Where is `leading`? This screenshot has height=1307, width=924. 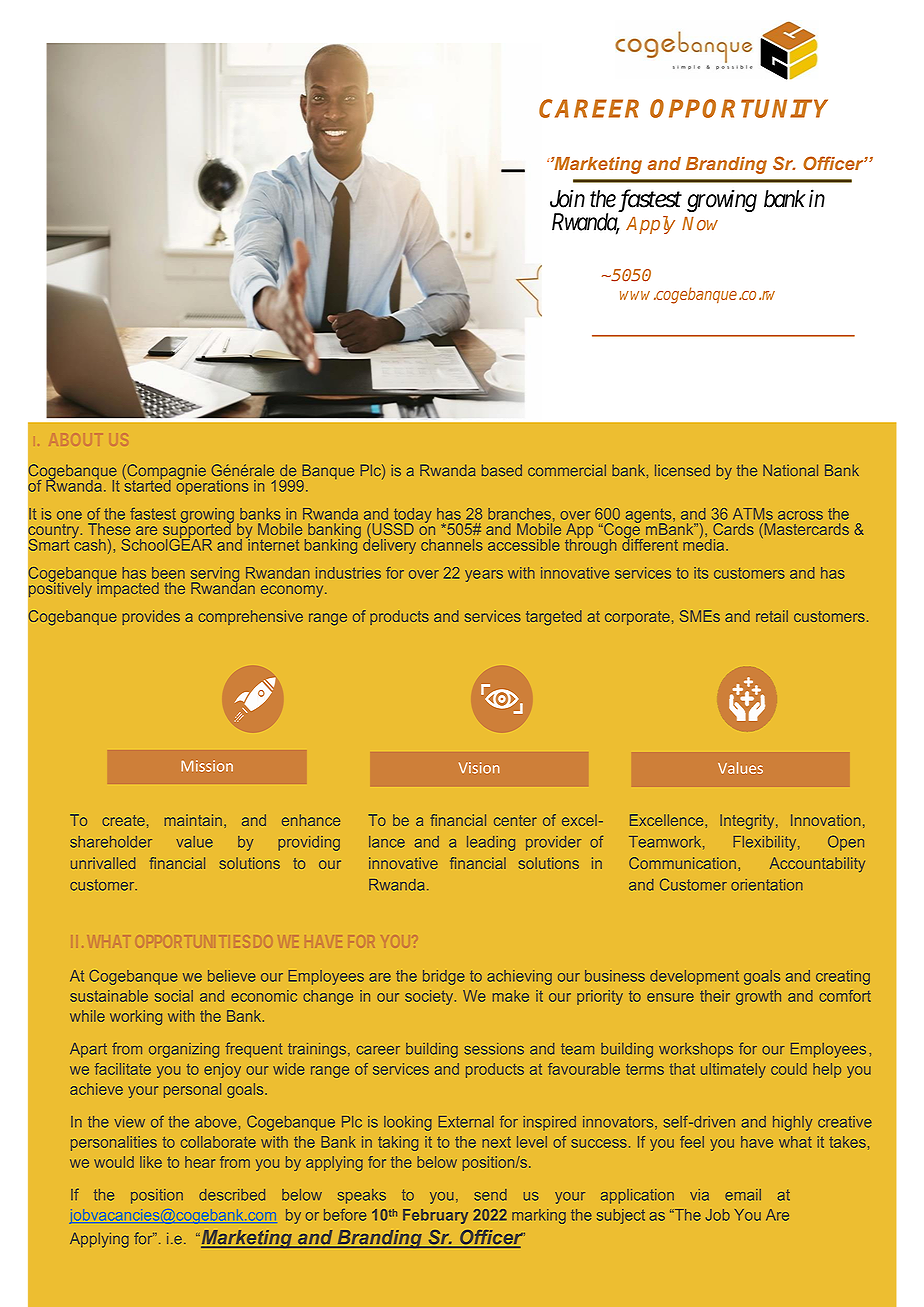
leading is located at coordinates (491, 843).
